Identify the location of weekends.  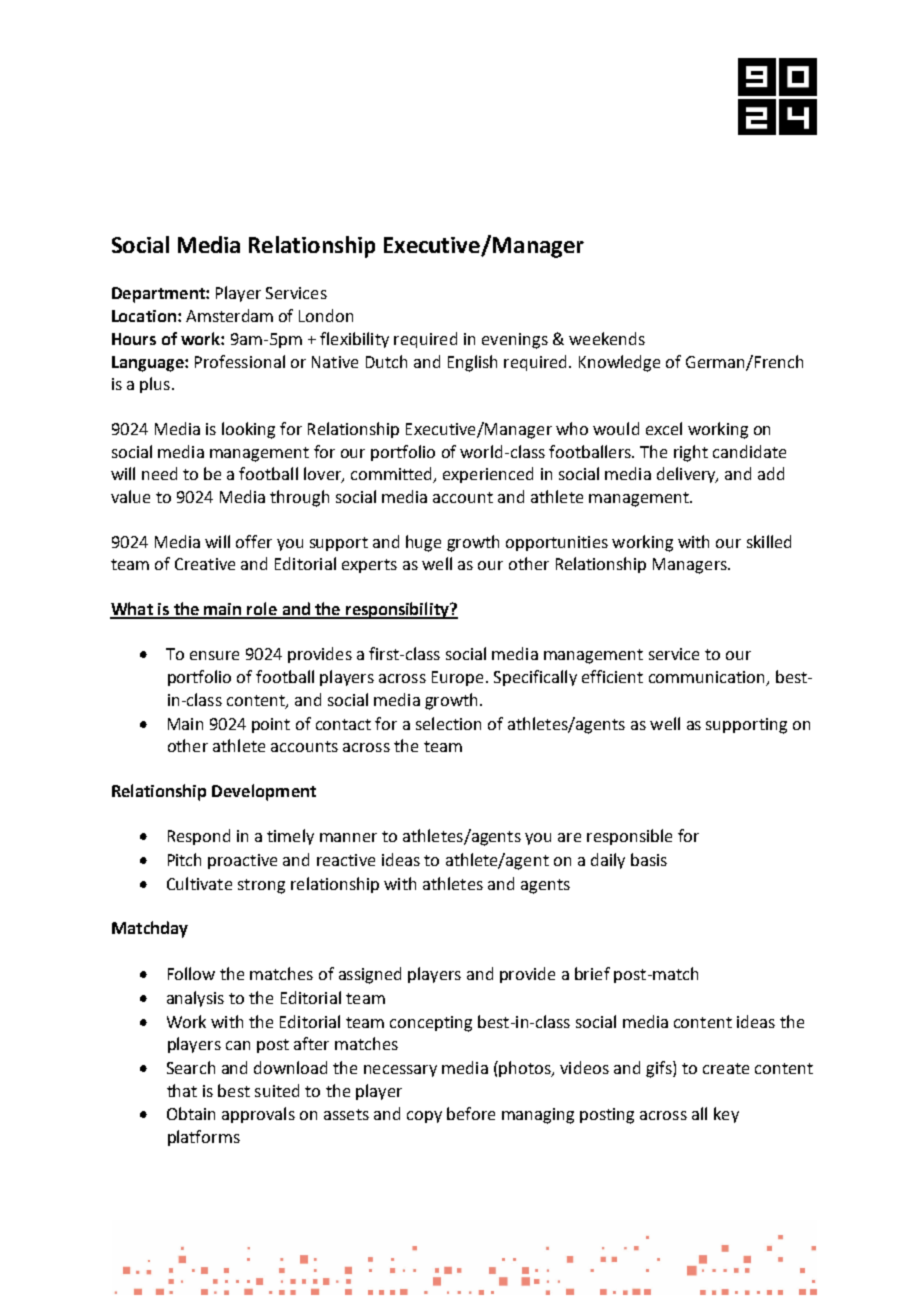
(607, 338).
